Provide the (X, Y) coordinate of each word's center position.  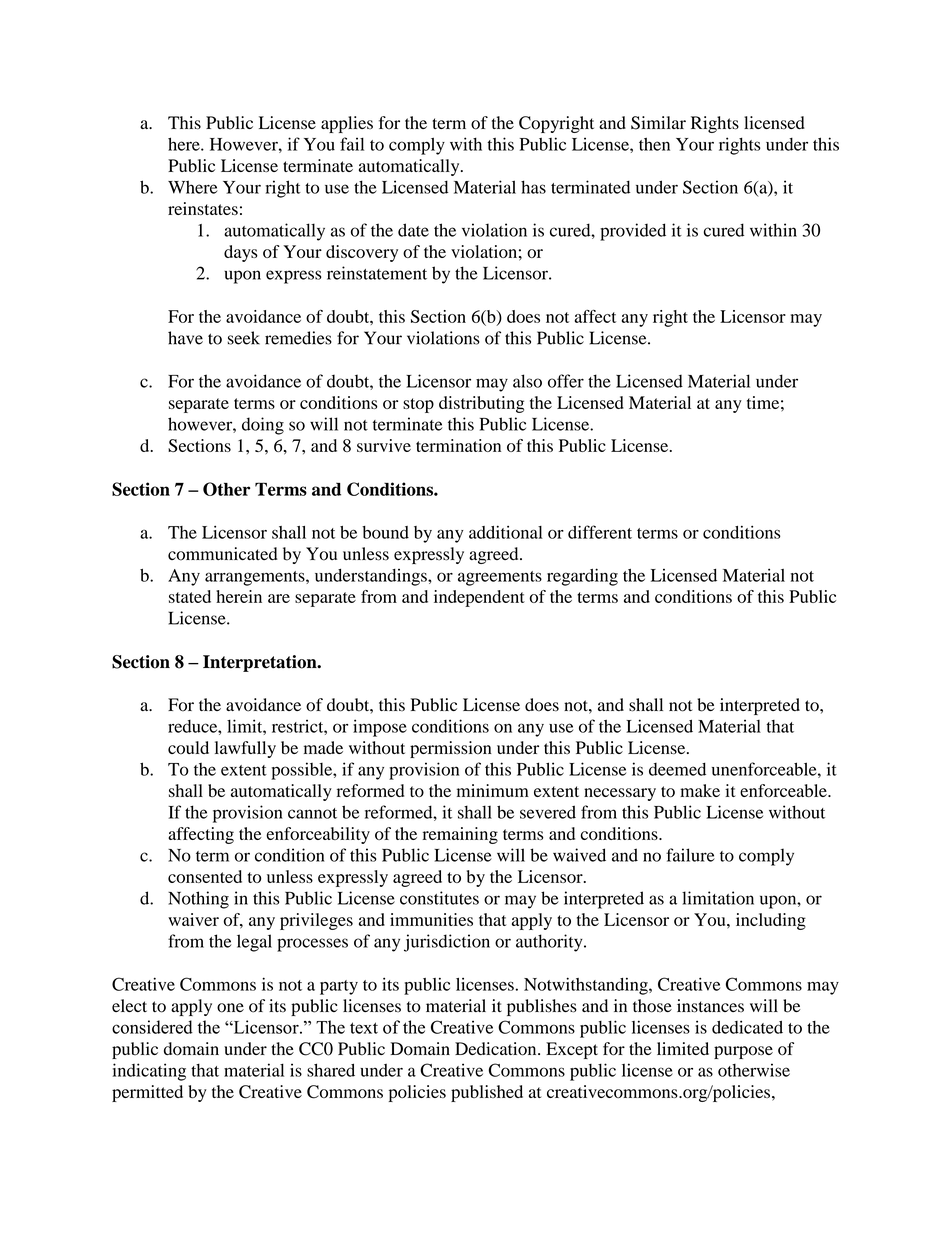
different (600, 532)
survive (384, 445)
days (241, 253)
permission (451, 749)
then (654, 144)
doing (263, 426)
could (188, 748)
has (533, 187)
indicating (149, 1072)
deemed (677, 769)
